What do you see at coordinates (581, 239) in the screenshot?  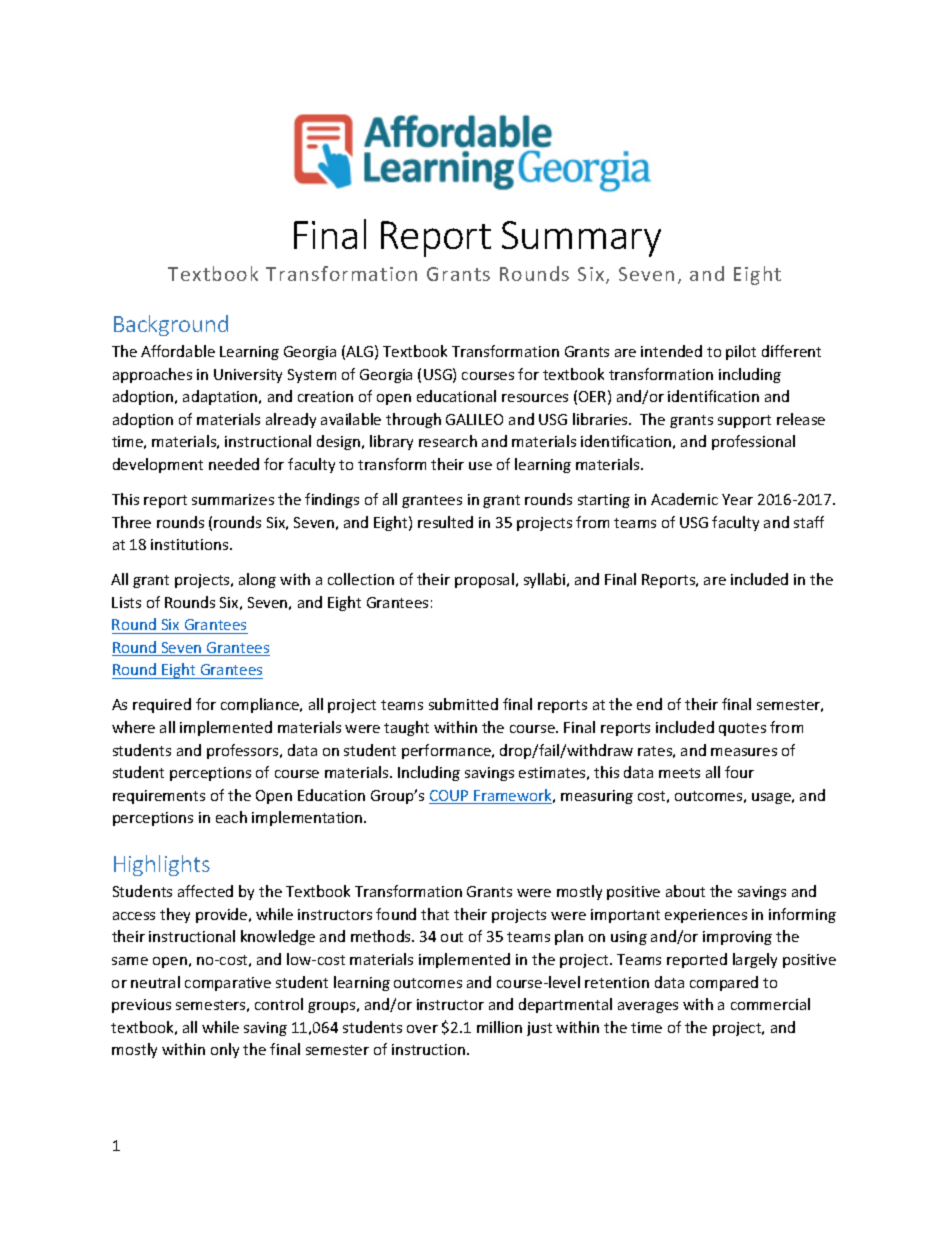 I see `Summary` at bounding box center [581, 239].
